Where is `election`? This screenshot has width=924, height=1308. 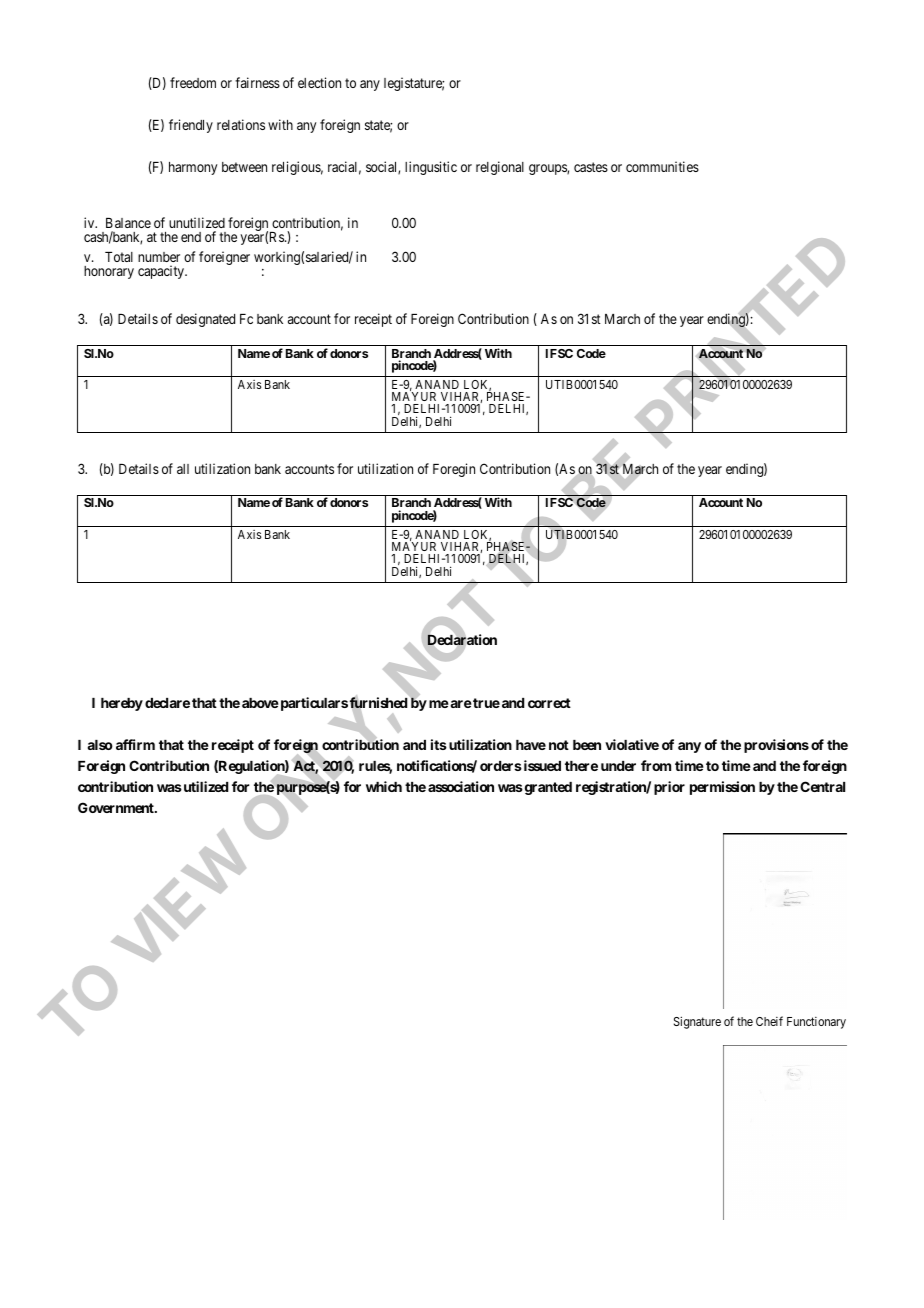
election is located at coordinates (319, 82).
